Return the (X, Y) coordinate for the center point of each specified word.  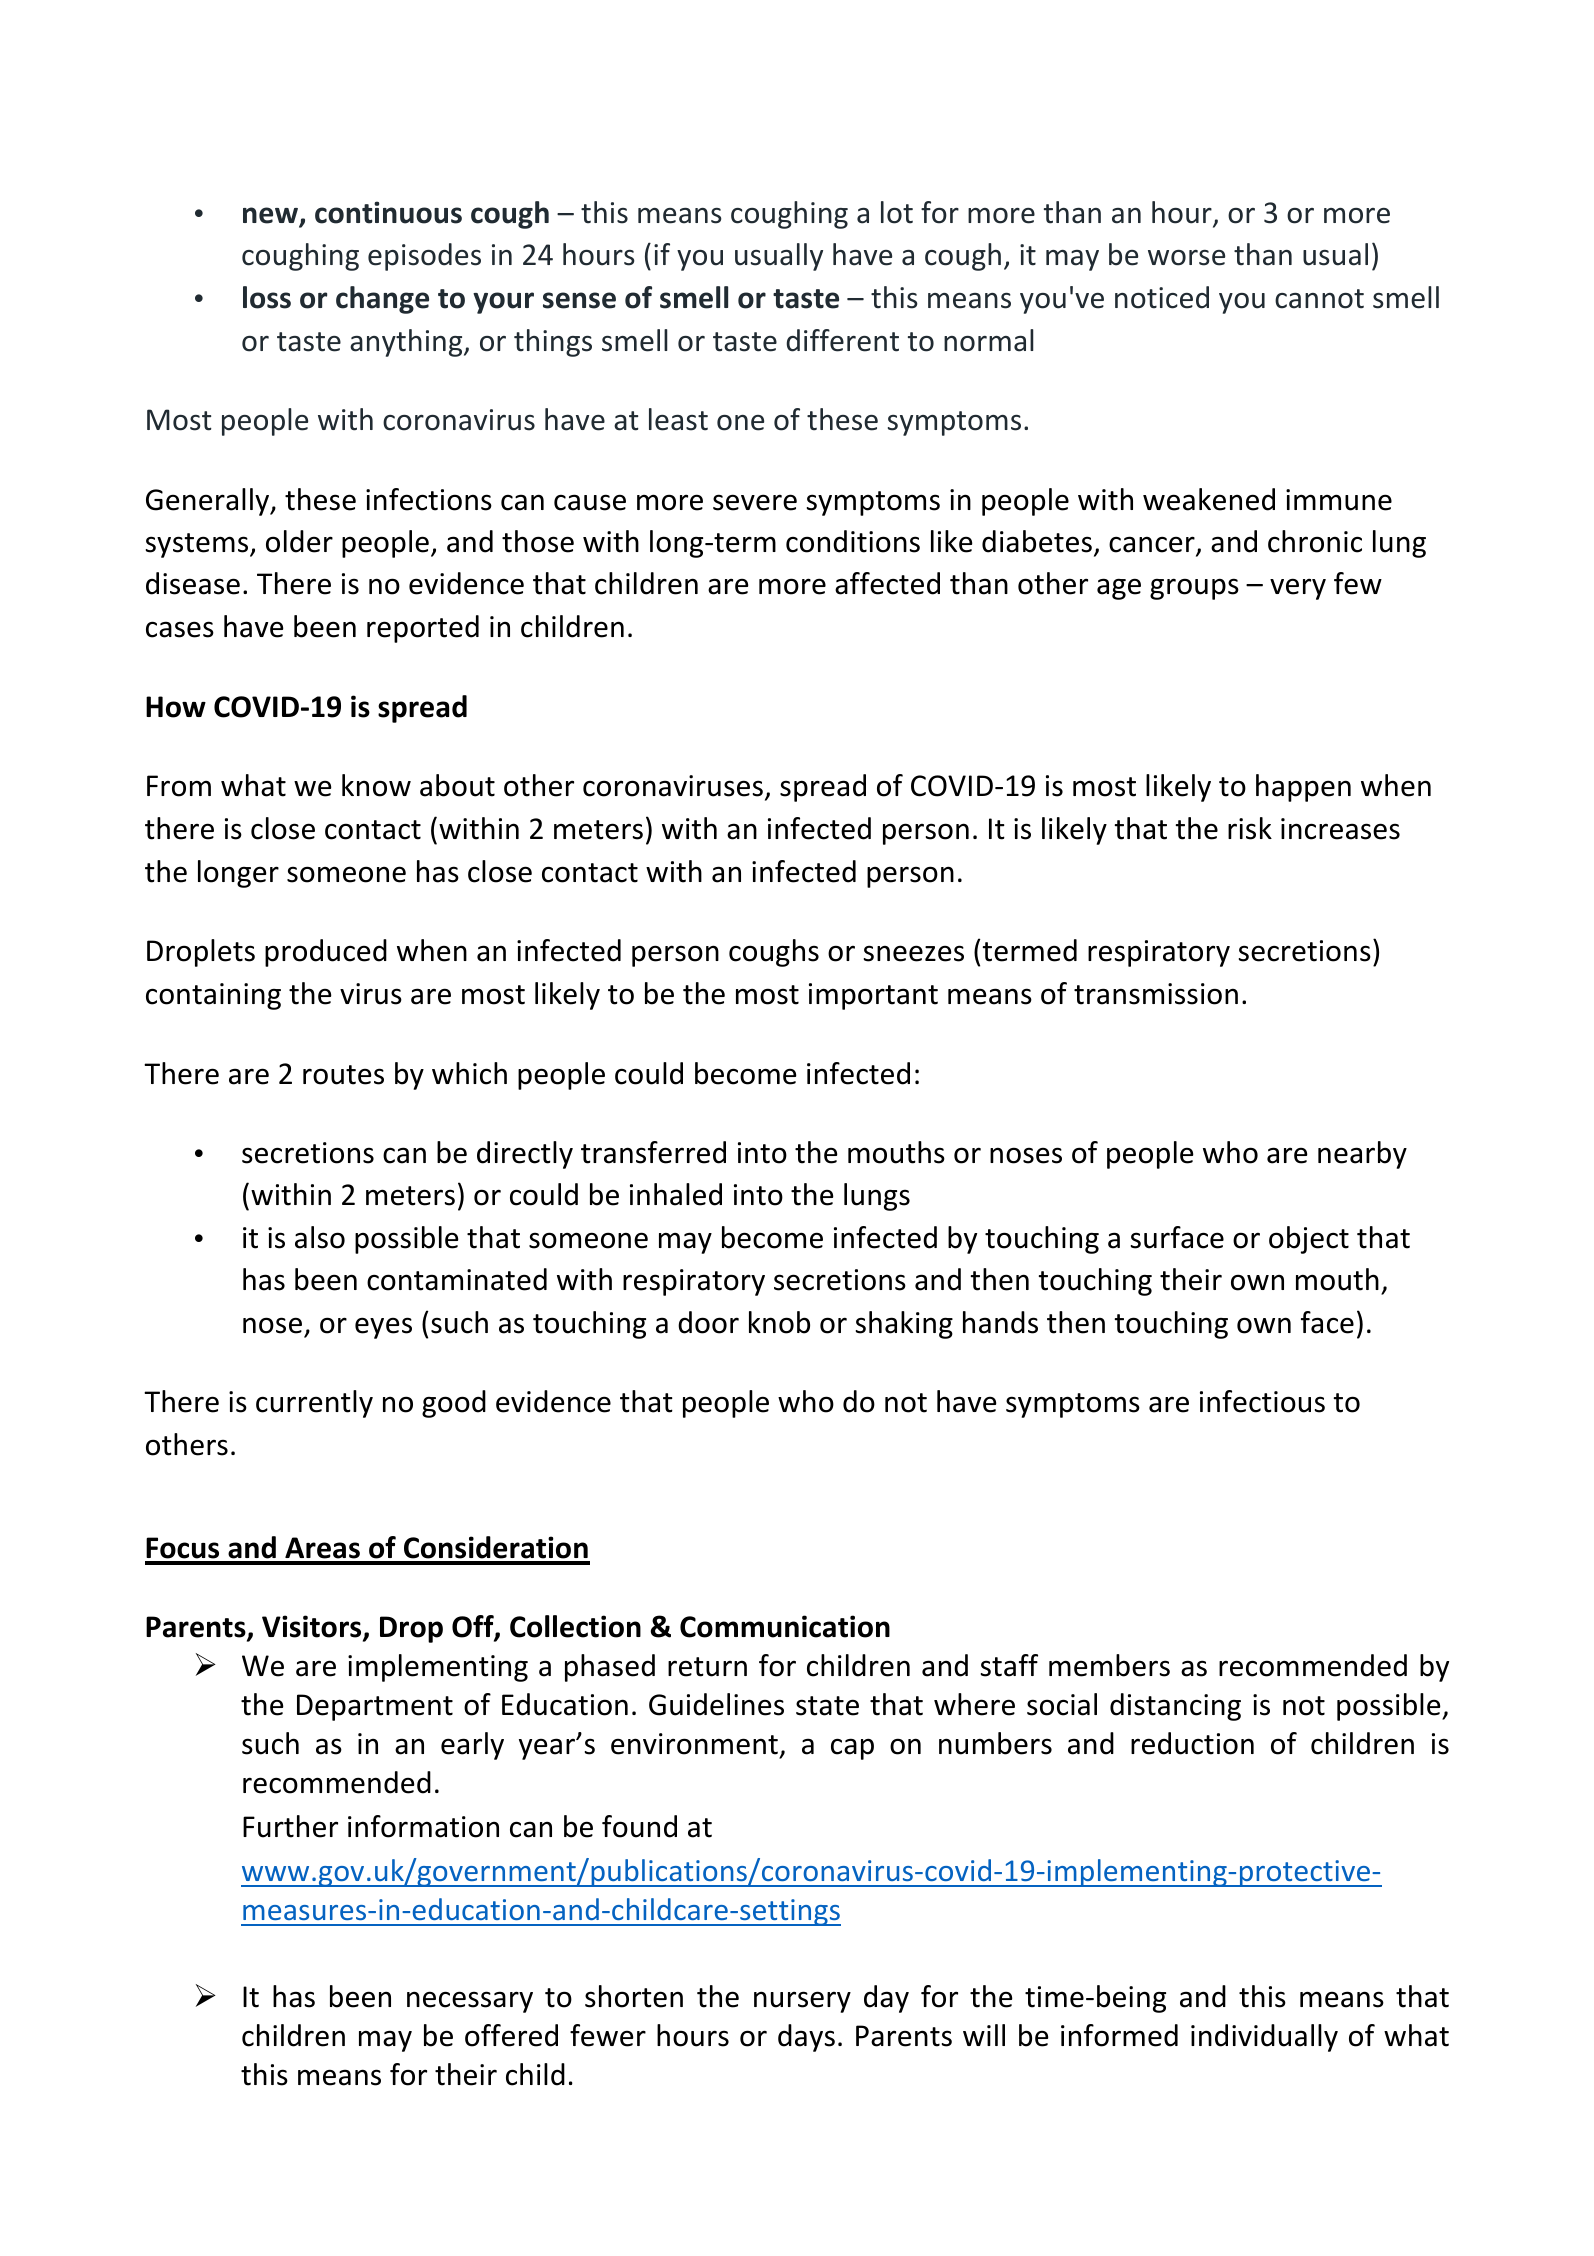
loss (267, 297)
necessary (470, 2002)
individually (1264, 2038)
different (842, 340)
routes (343, 1075)
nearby (1362, 1155)
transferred (653, 1152)
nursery (802, 2002)
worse (1186, 258)
